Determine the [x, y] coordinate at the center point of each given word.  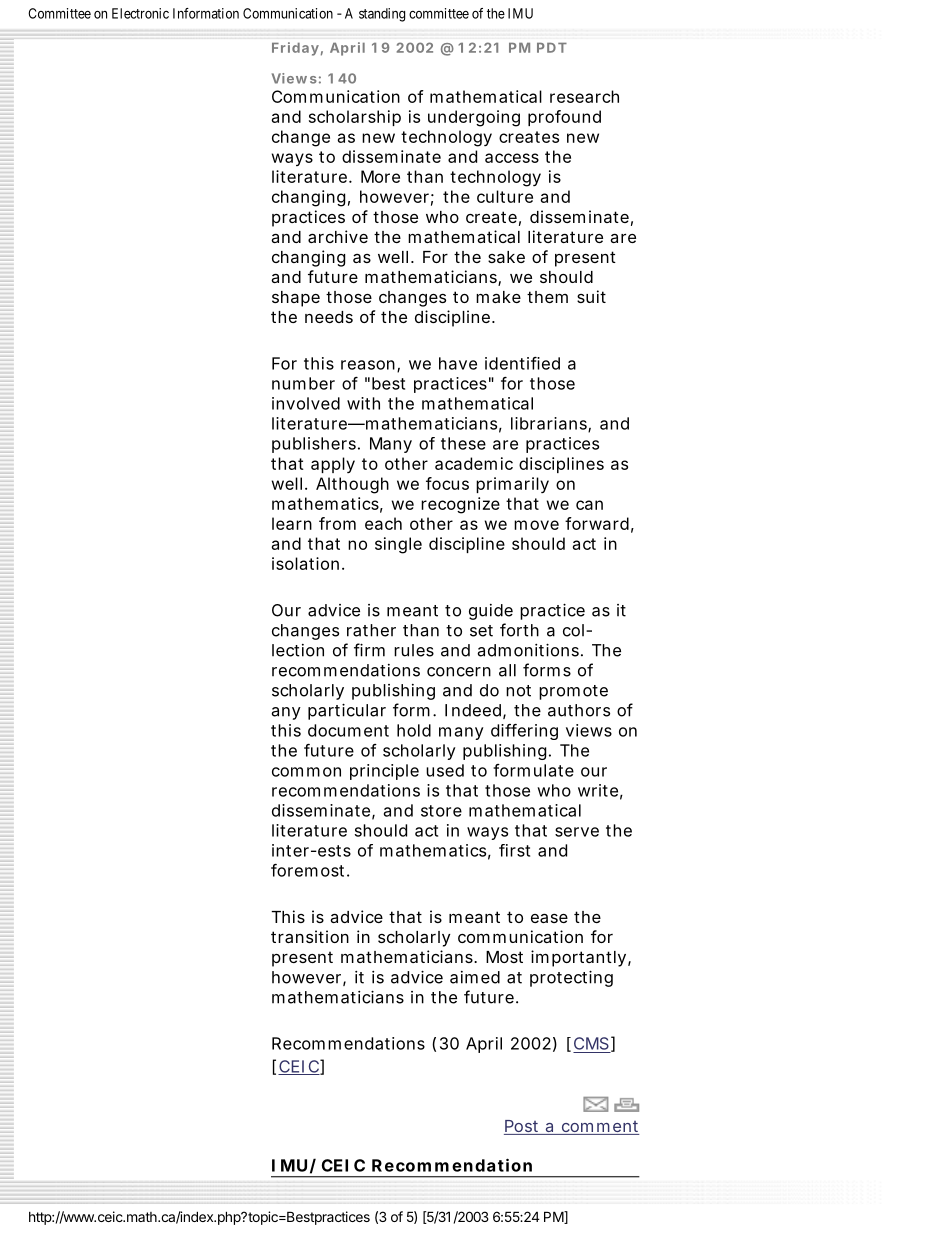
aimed [475, 977]
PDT [552, 48]
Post [523, 1127]
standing [382, 15]
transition [310, 936]
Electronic [140, 13]
